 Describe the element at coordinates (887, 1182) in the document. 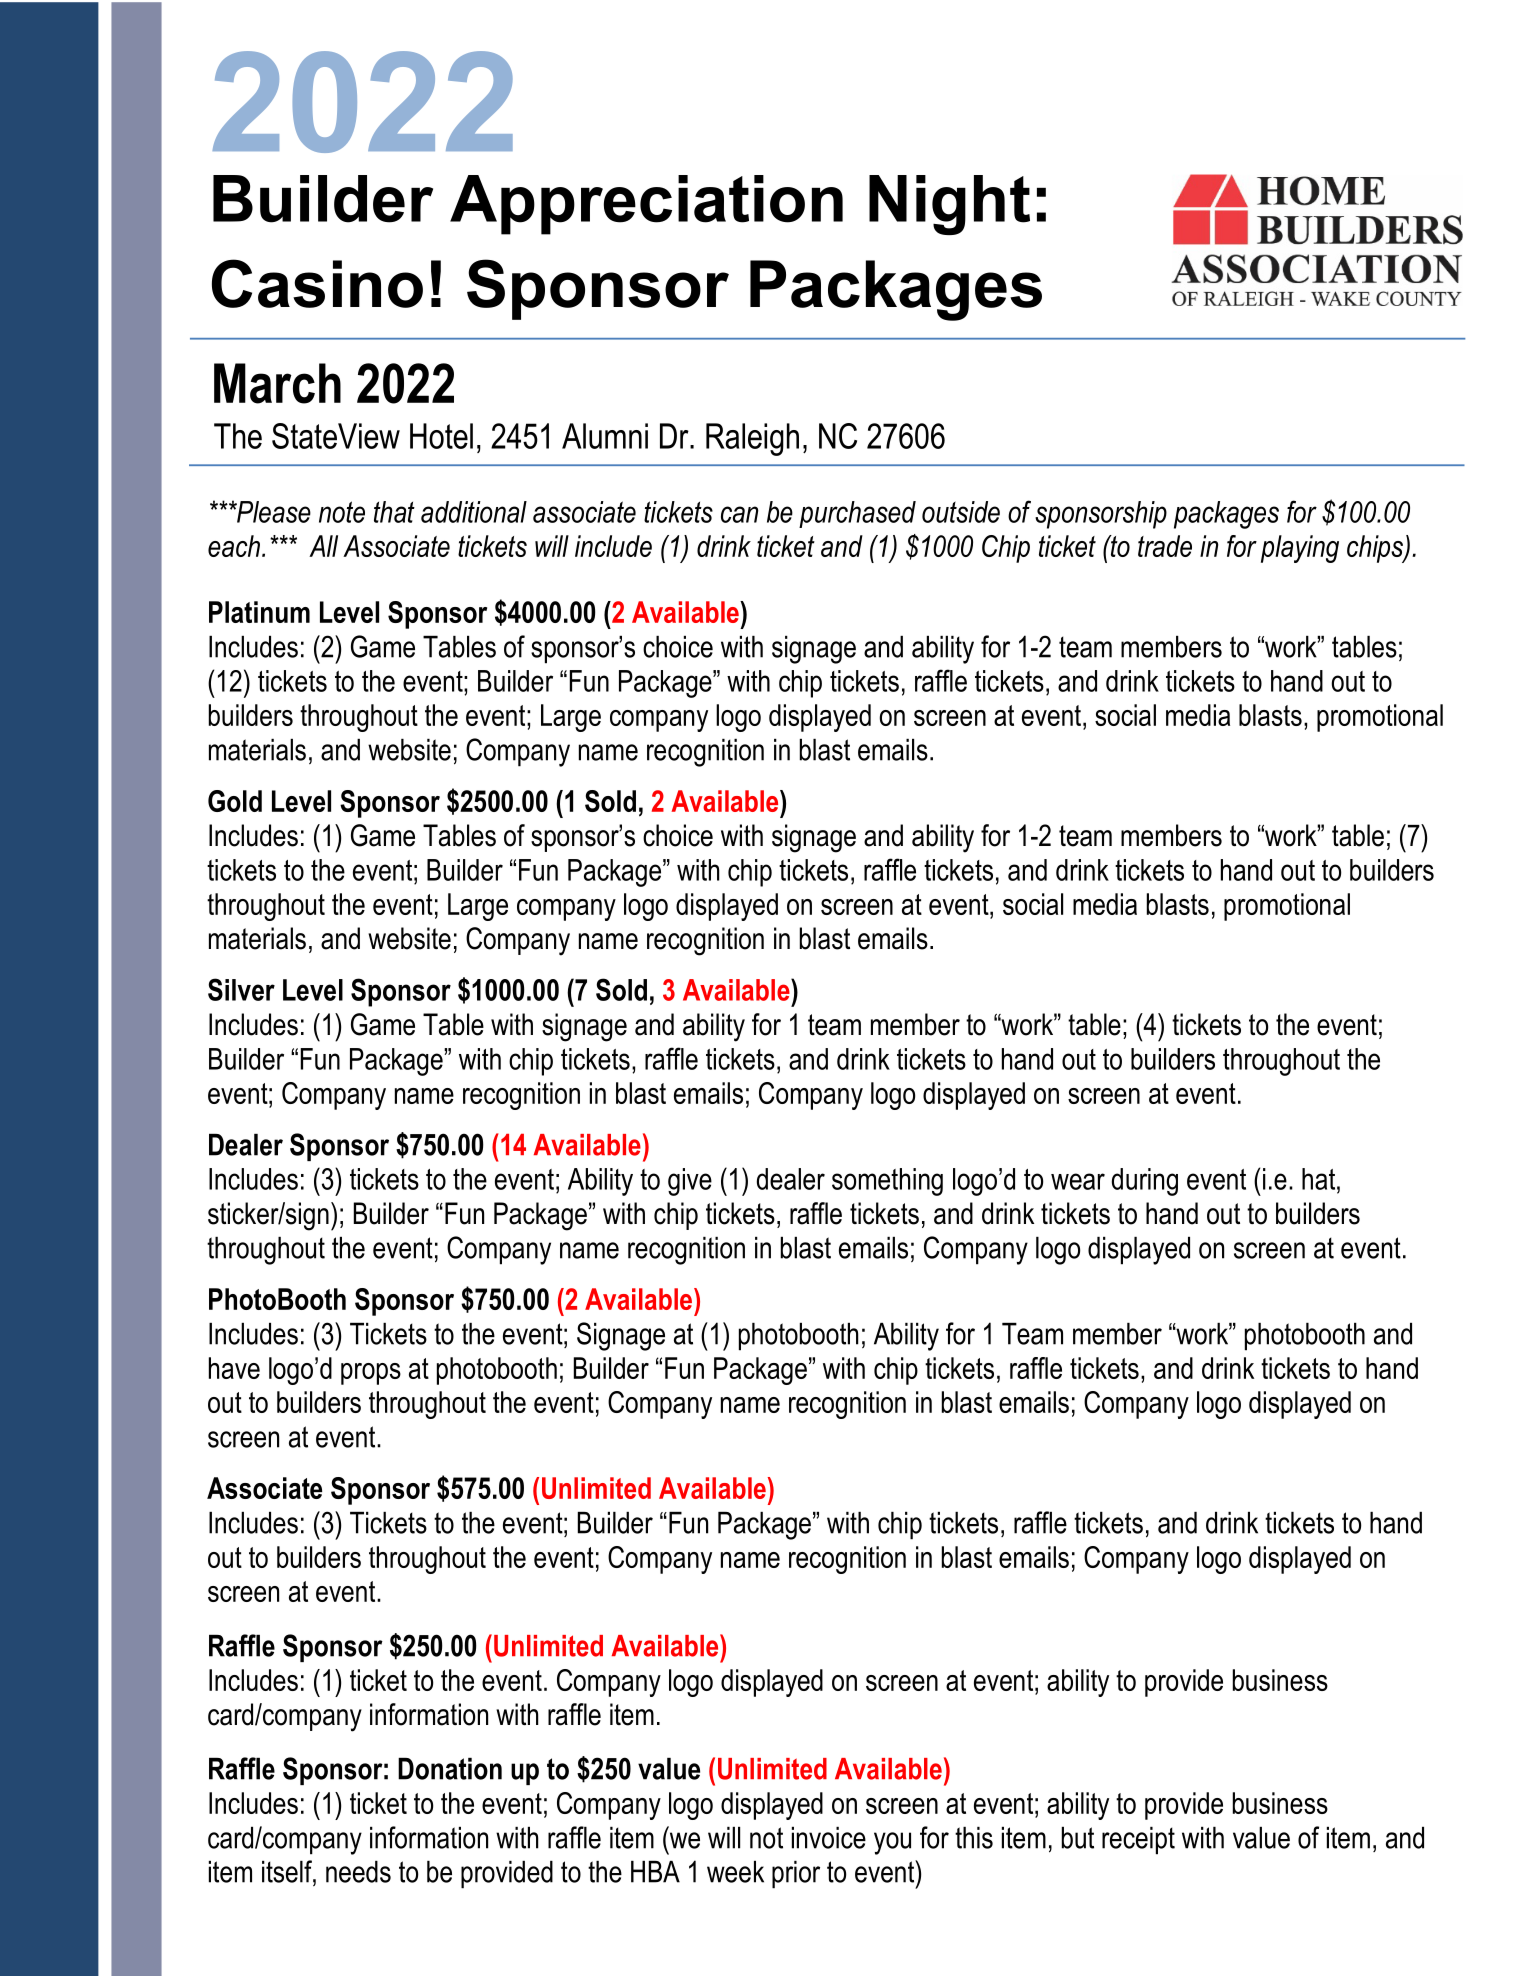

I see `something` at that location.
